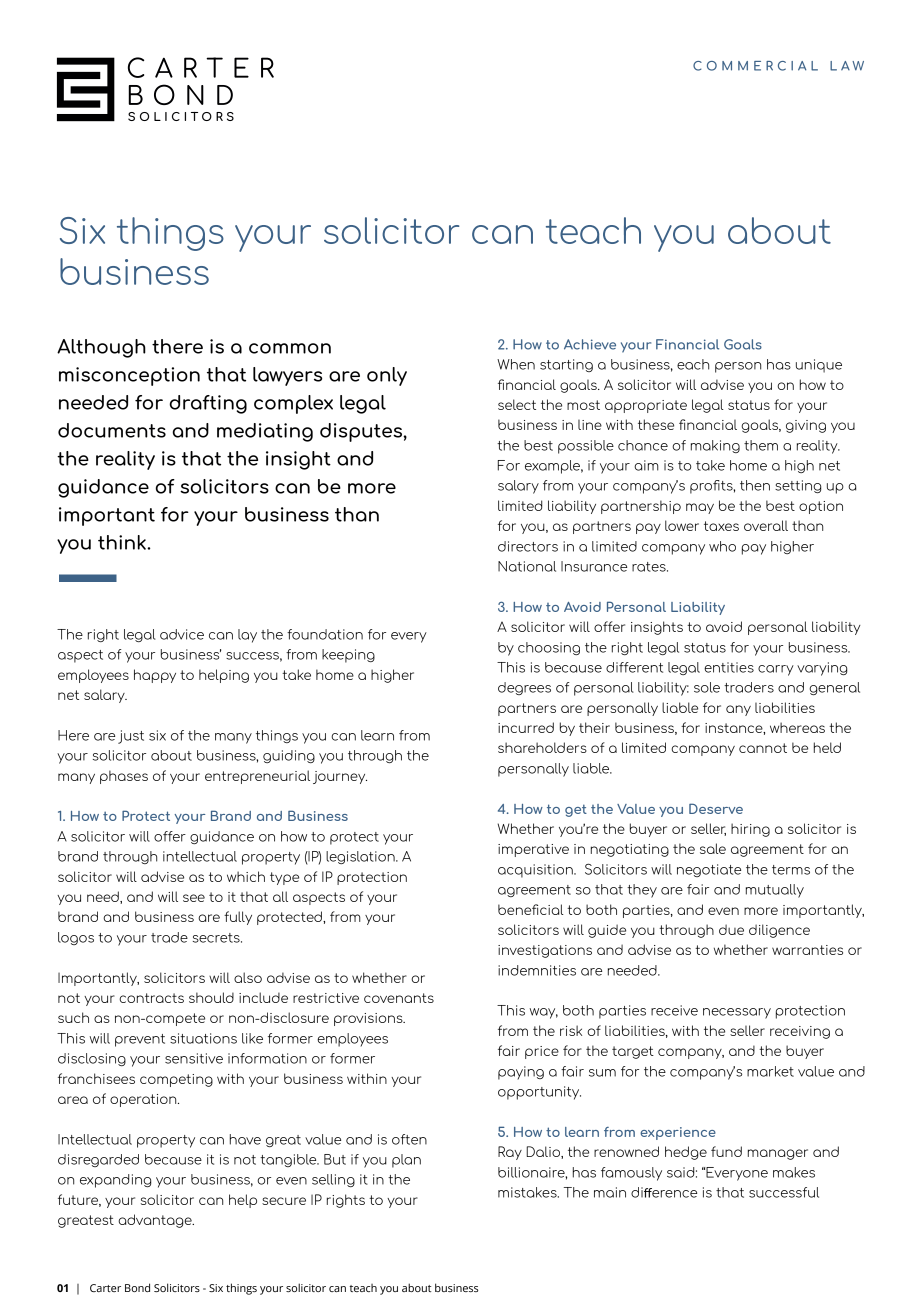 The width and height of the screenshot is (924, 1308). Describe the element at coordinates (516, 364) in the screenshot. I see `When` at that location.
